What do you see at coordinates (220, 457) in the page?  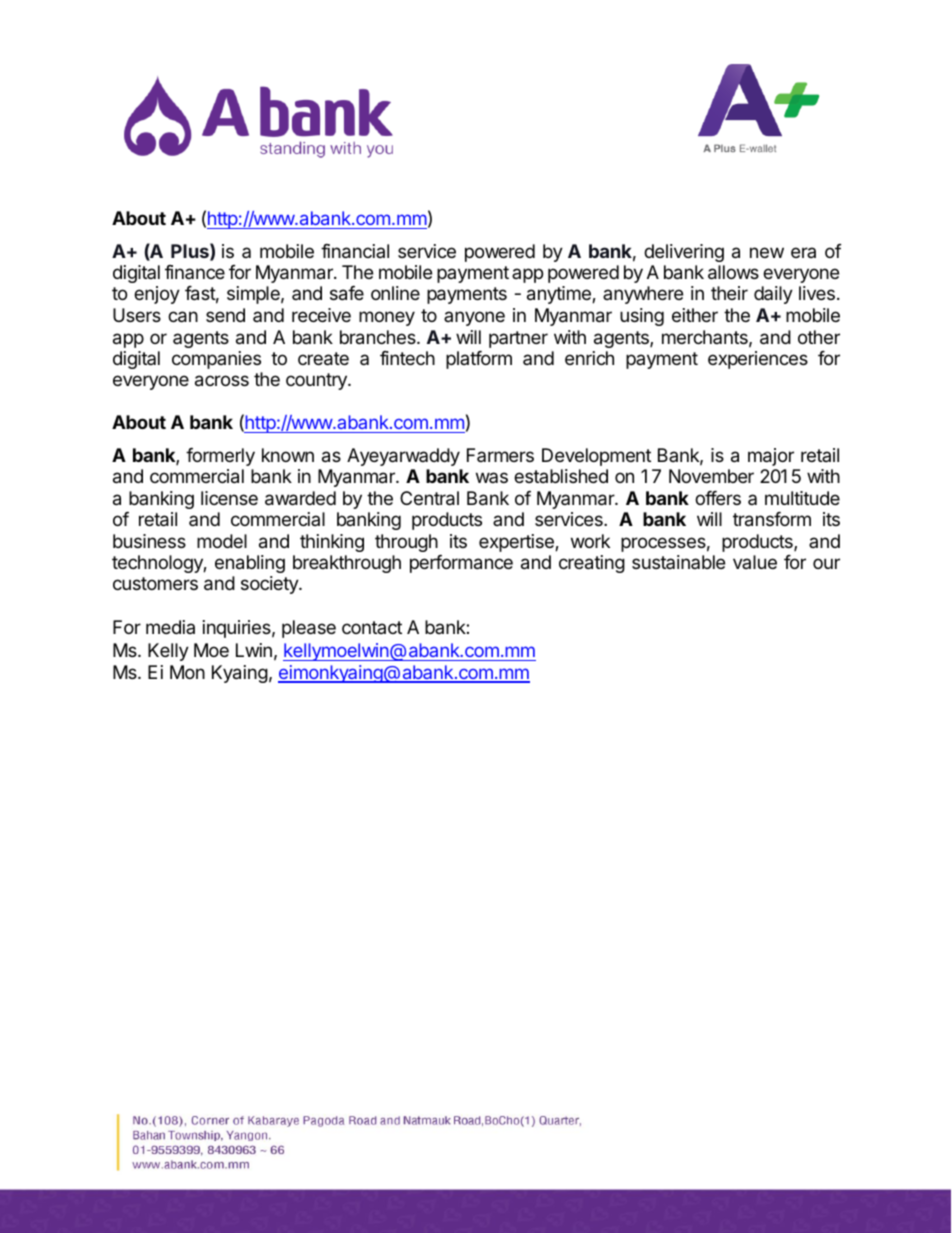 I see `formerly` at bounding box center [220, 457].
